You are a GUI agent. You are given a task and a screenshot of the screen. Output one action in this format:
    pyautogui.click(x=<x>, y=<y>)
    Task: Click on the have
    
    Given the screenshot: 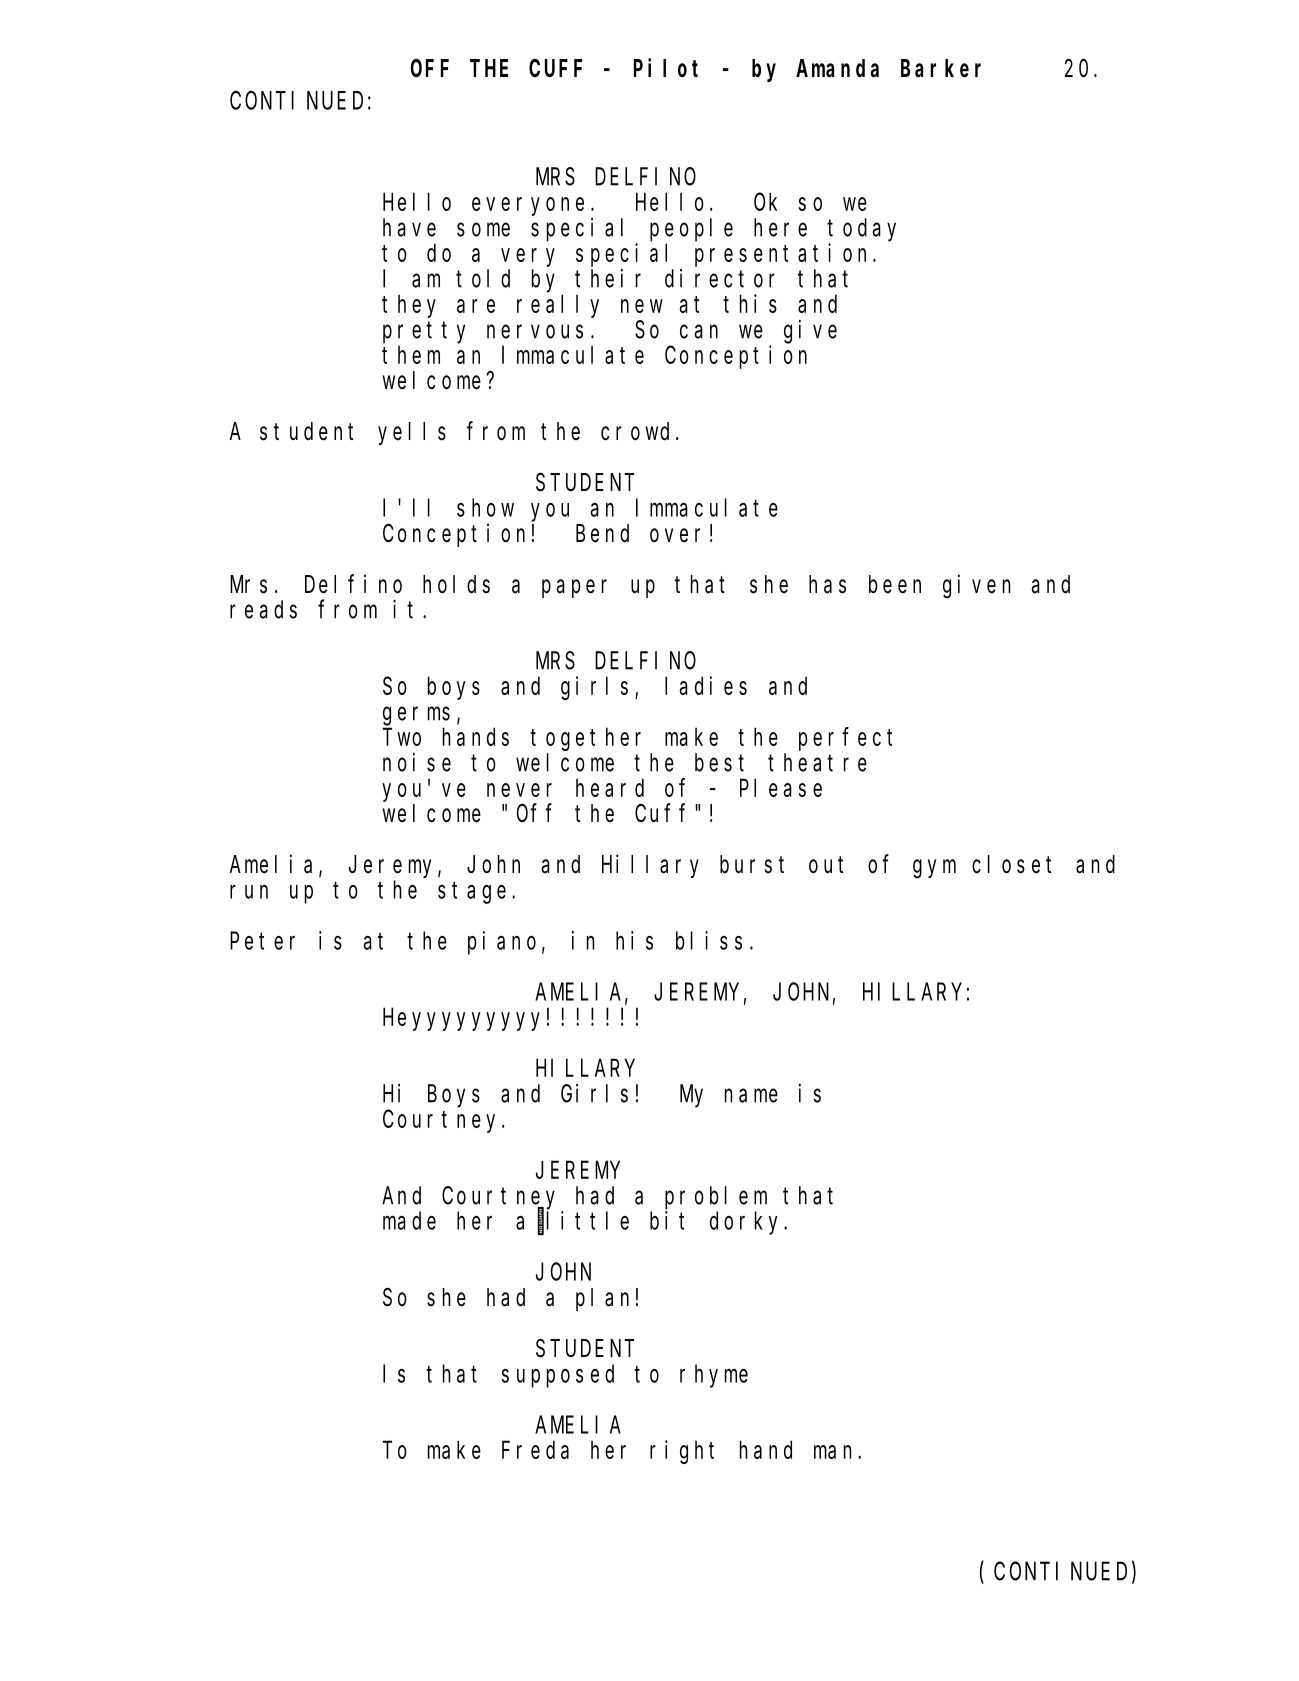 What is the action you would take?
    pyautogui.click(x=409, y=227)
